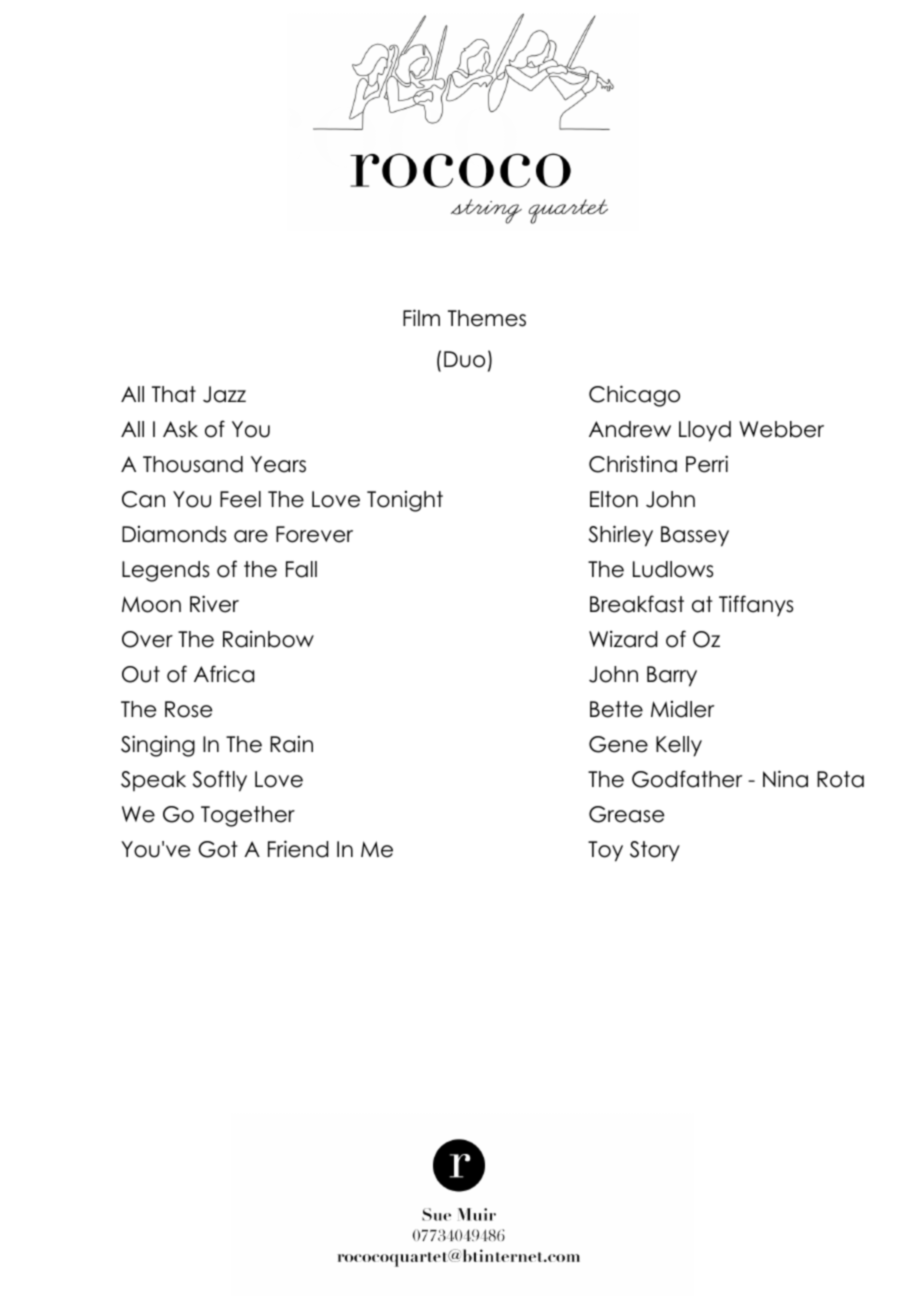  What do you see at coordinates (224, 394) in the document?
I see `Jazz` at bounding box center [224, 394].
